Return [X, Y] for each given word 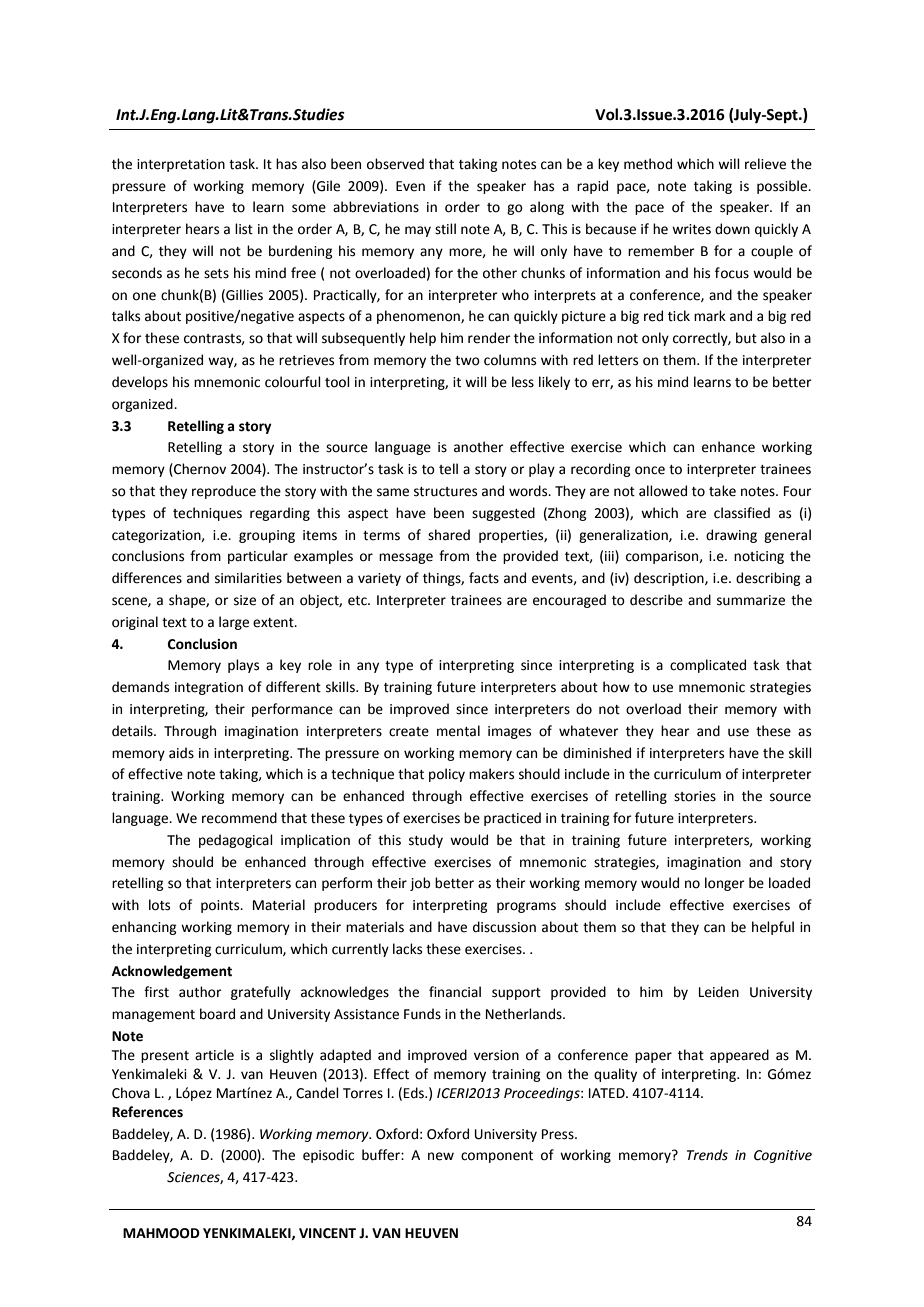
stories [695, 796]
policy [447, 775]
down [732, 229]
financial [455, 992]
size [245, 600]
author [200, 992]
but [746, 338]
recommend [239, 818]
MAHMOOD [161, 1233]
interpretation [181, 165]
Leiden [719, 992]
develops [140, 383]
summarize [751, 600]
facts [484, 578]
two [467, 361]
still [445, 229]
